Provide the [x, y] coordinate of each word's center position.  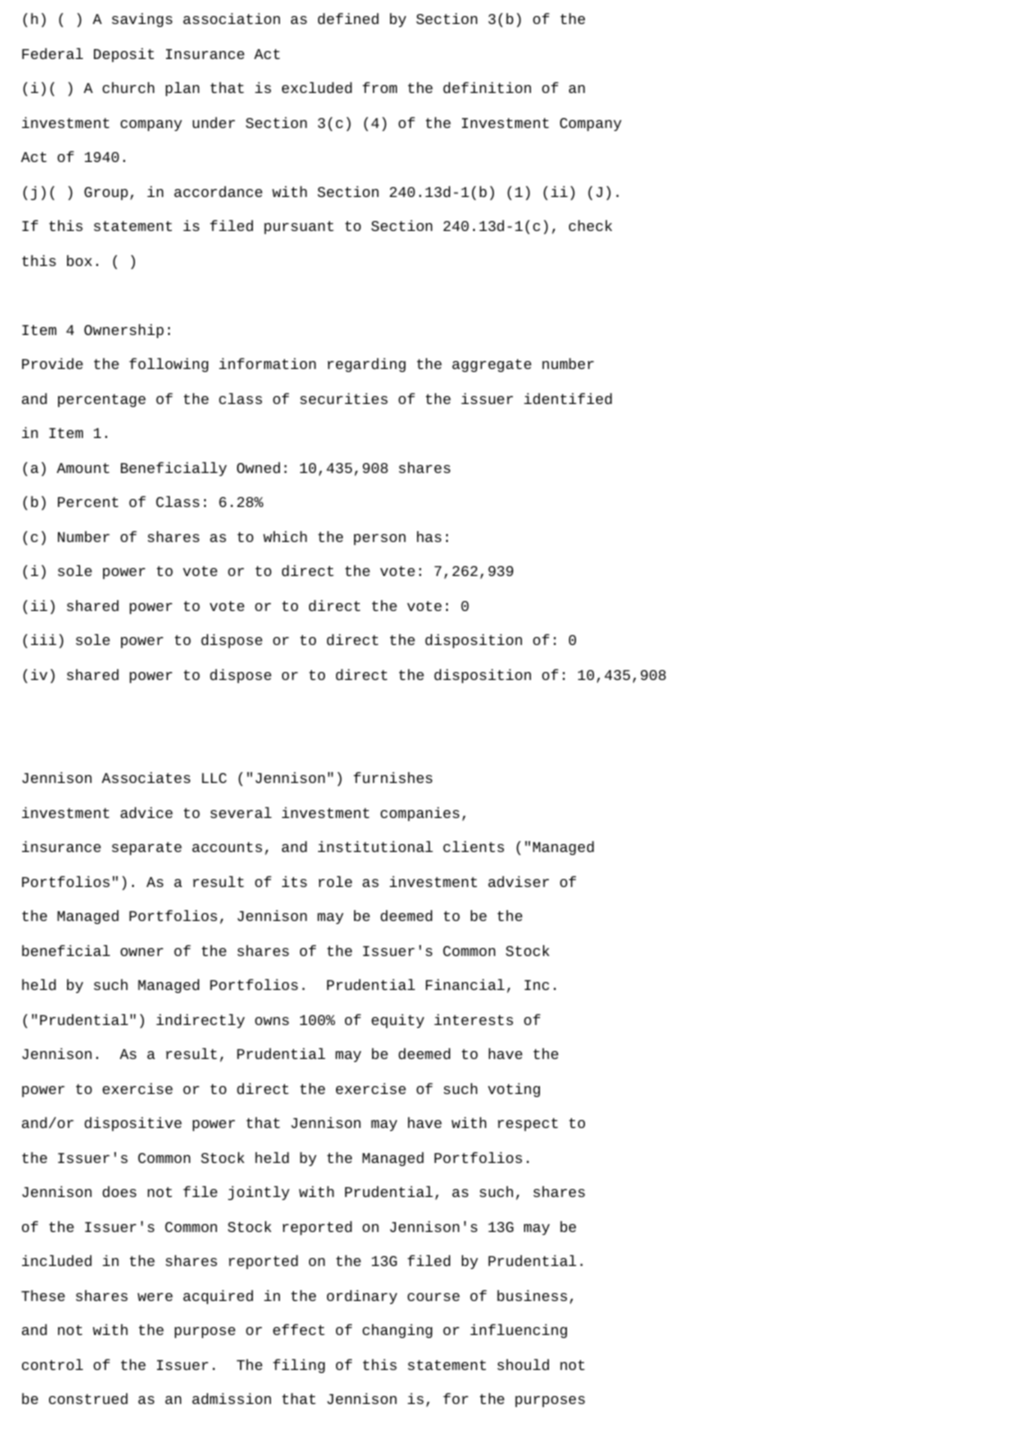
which [285, 536]
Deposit [124, 55]
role [335, 881]
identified [568, 398]
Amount [83, 468]
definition [487, 87]
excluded [317, 87]
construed [88, 1398]
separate [147, 848]
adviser [518, 881]
